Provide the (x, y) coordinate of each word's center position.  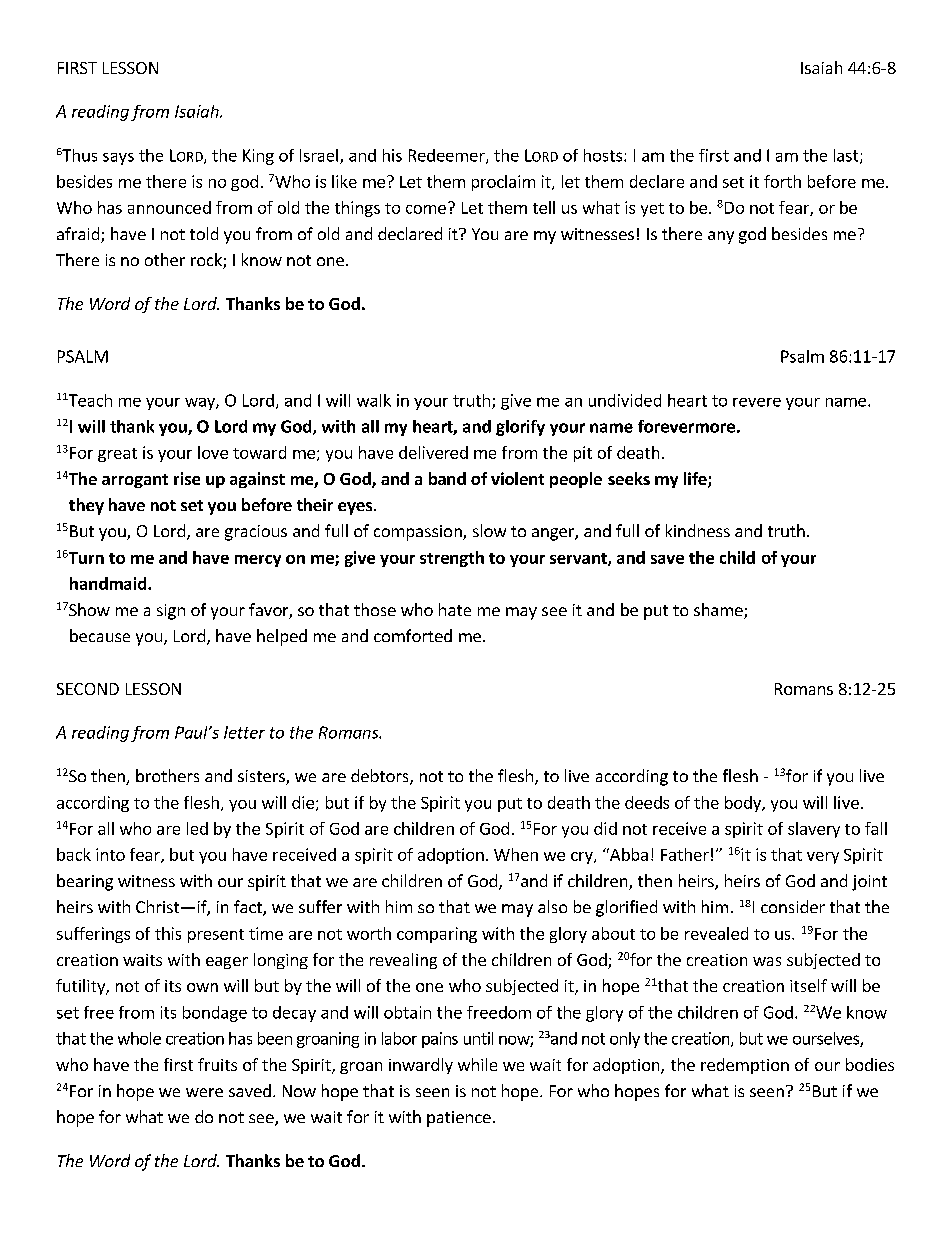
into (110, 854)
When (516, 854)
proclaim (503, 183)
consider (793, 906)
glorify (520, 428)
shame (719, 611)
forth (782, 181)
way (201, 404)
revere (757, 402)
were (204, 1092)
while (477, 1064)
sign (171, 612)
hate (455, 609)
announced (169, 207)
